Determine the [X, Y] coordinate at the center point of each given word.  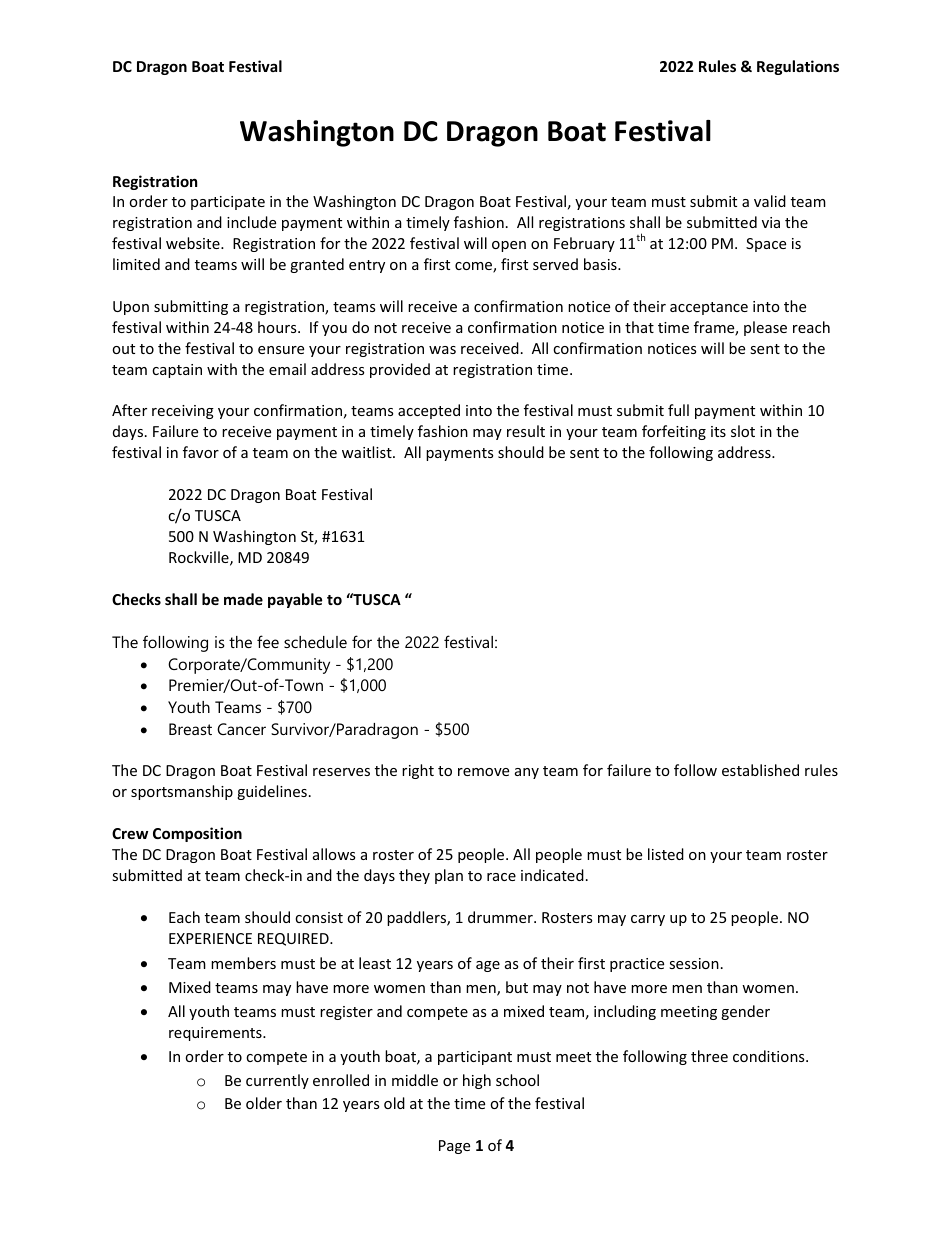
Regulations [798, 67]
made [243, 599]
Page [454, 1147]
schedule [315, 642]
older [264, 1103]
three [709, 1056]
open [509, 246]
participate [228, 203]
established [760, 770]
